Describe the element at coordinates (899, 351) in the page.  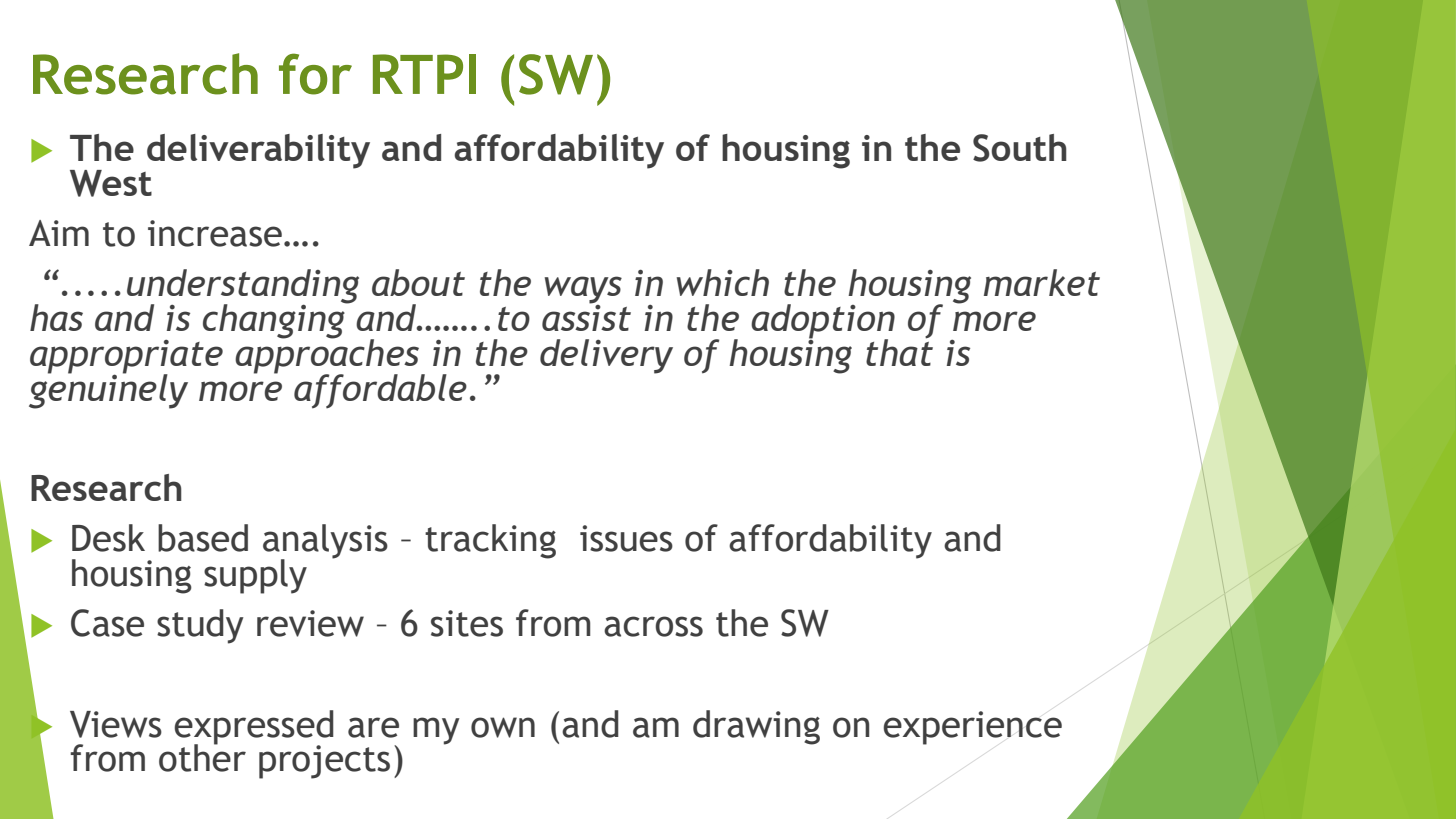
I see `that` at that location.
